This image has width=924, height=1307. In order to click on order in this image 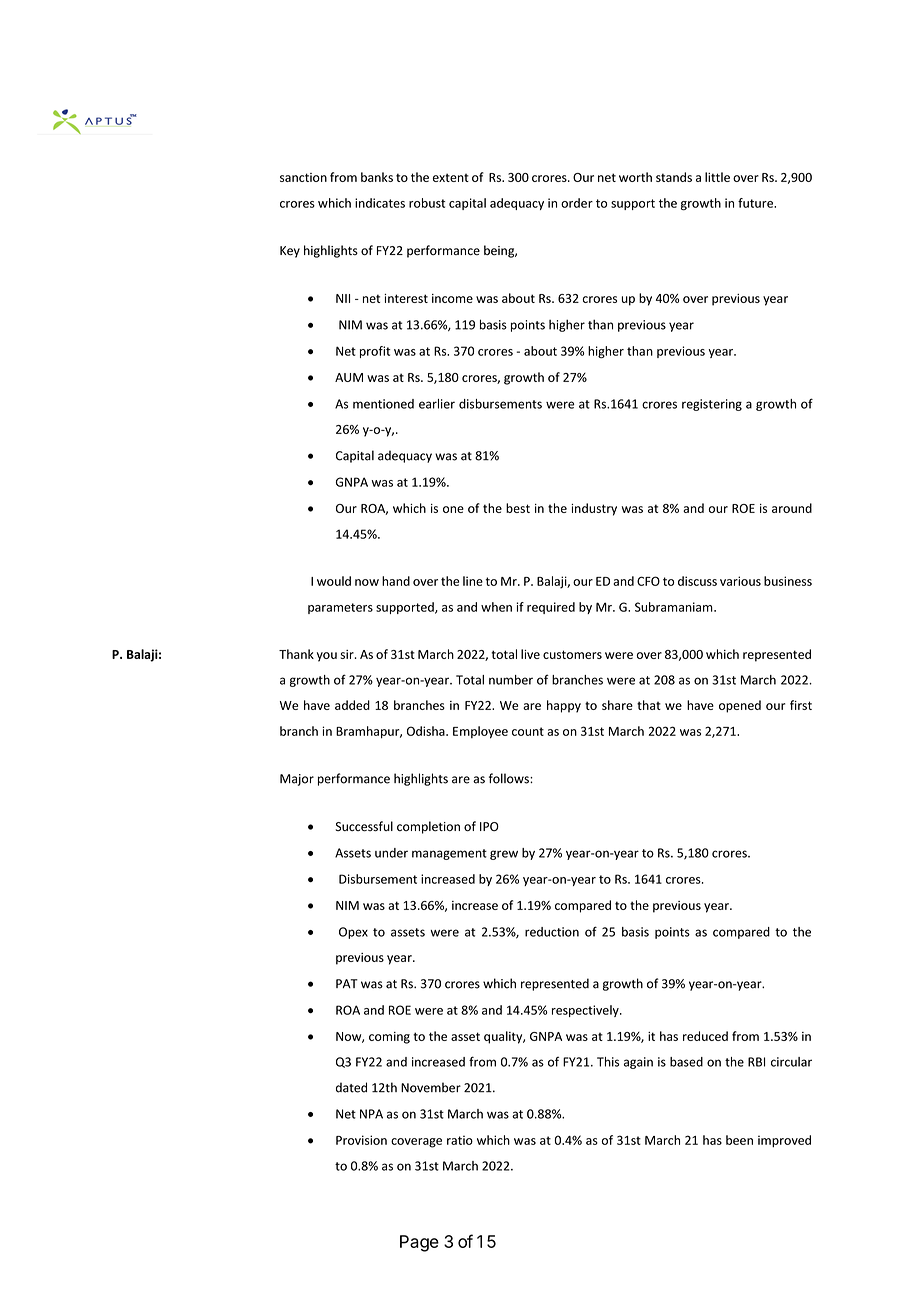, I will do `click(577, 203)`.
